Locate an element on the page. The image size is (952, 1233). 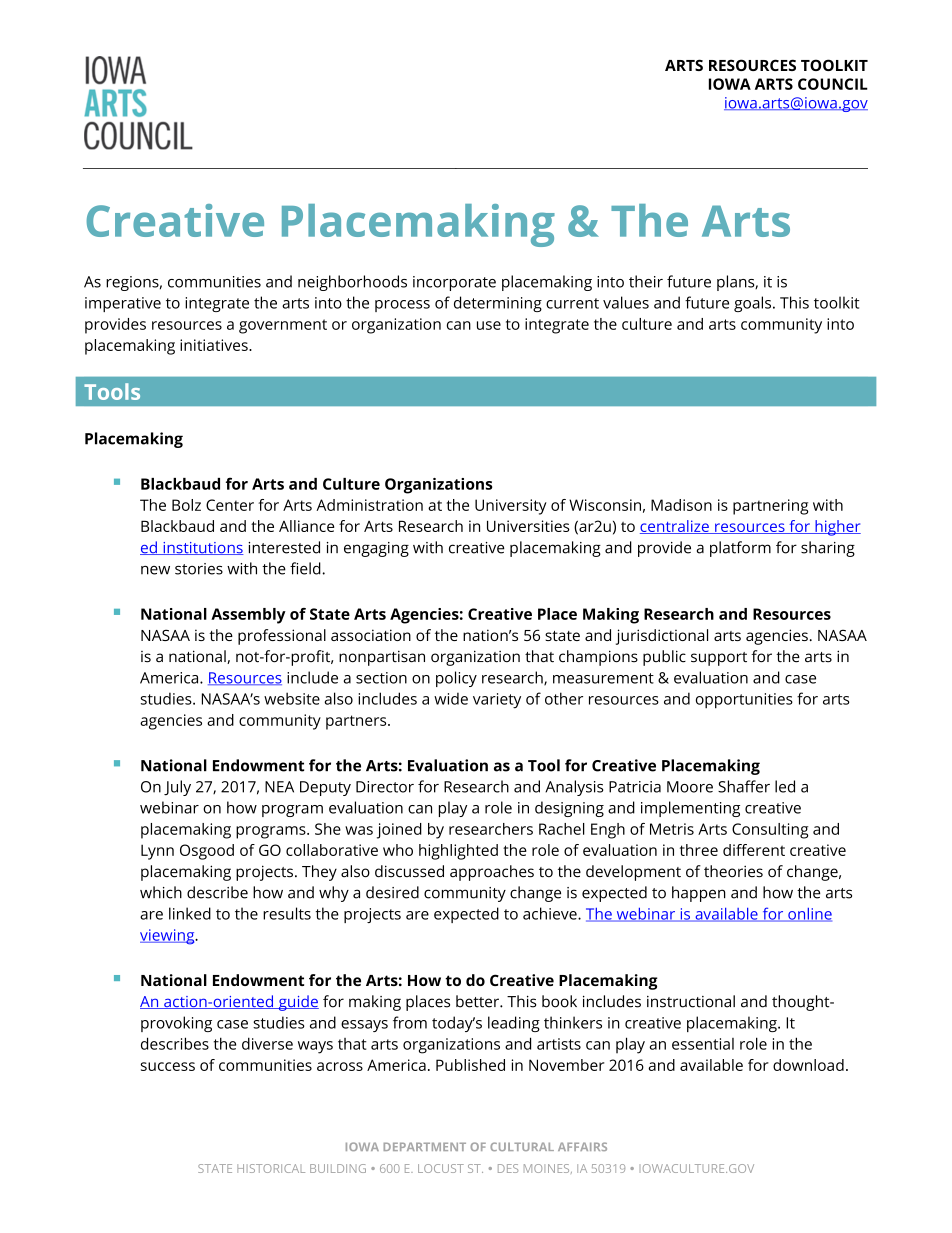
CULTURAL is located at coordinates (522, 1146).
